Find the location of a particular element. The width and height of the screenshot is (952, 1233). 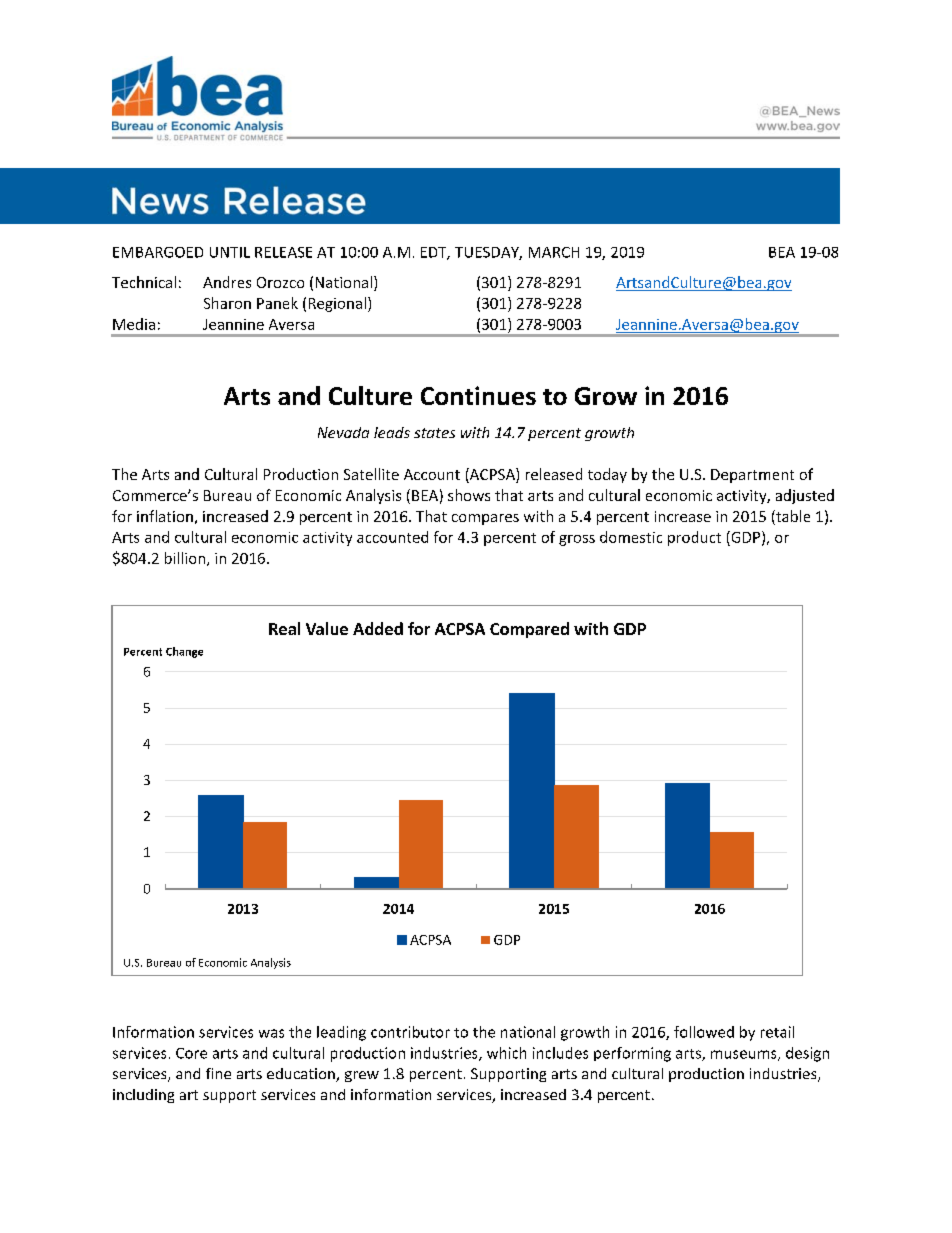

Andres is located at coordinates (227, 282).
